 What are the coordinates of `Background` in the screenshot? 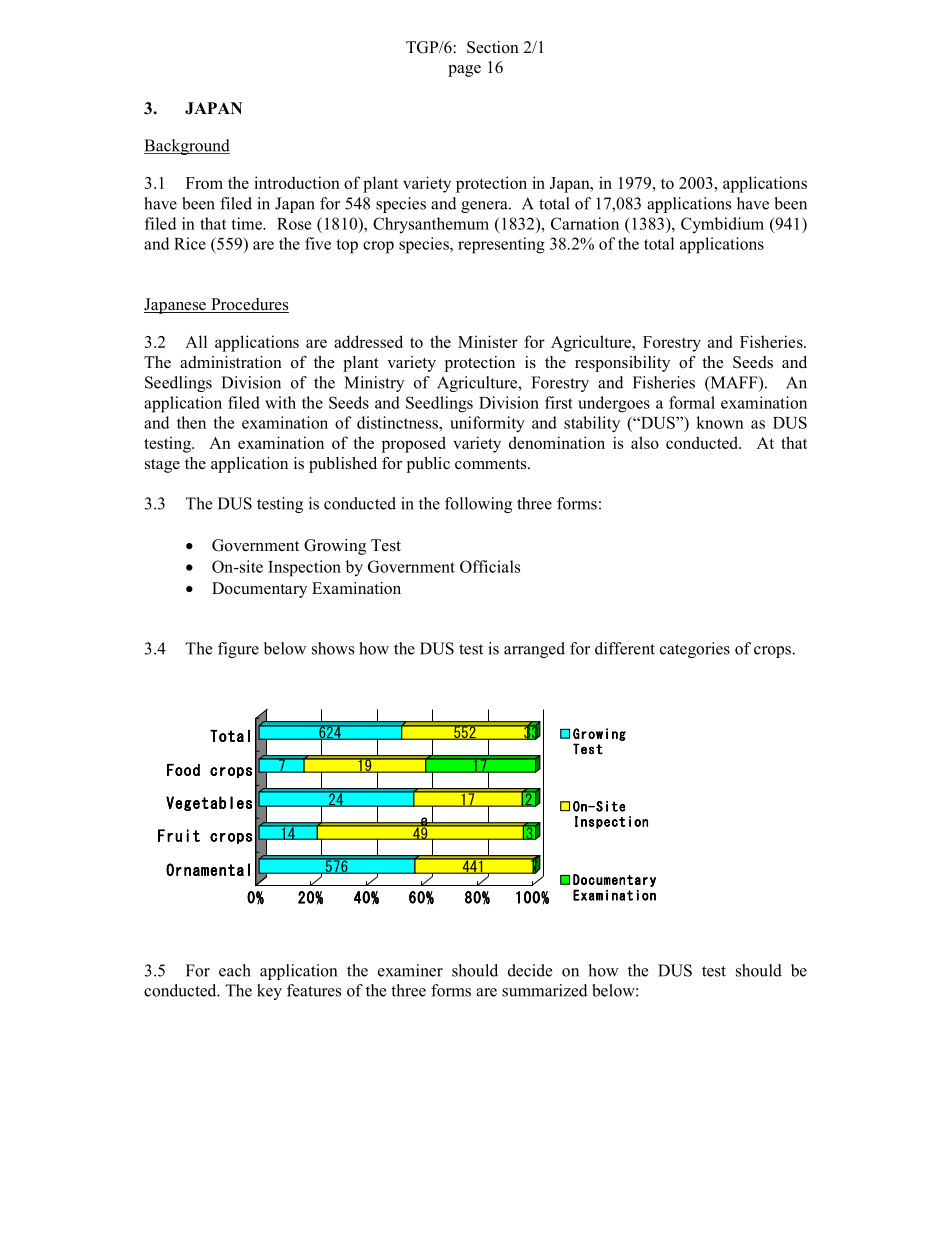 It's located at (187, 147).
